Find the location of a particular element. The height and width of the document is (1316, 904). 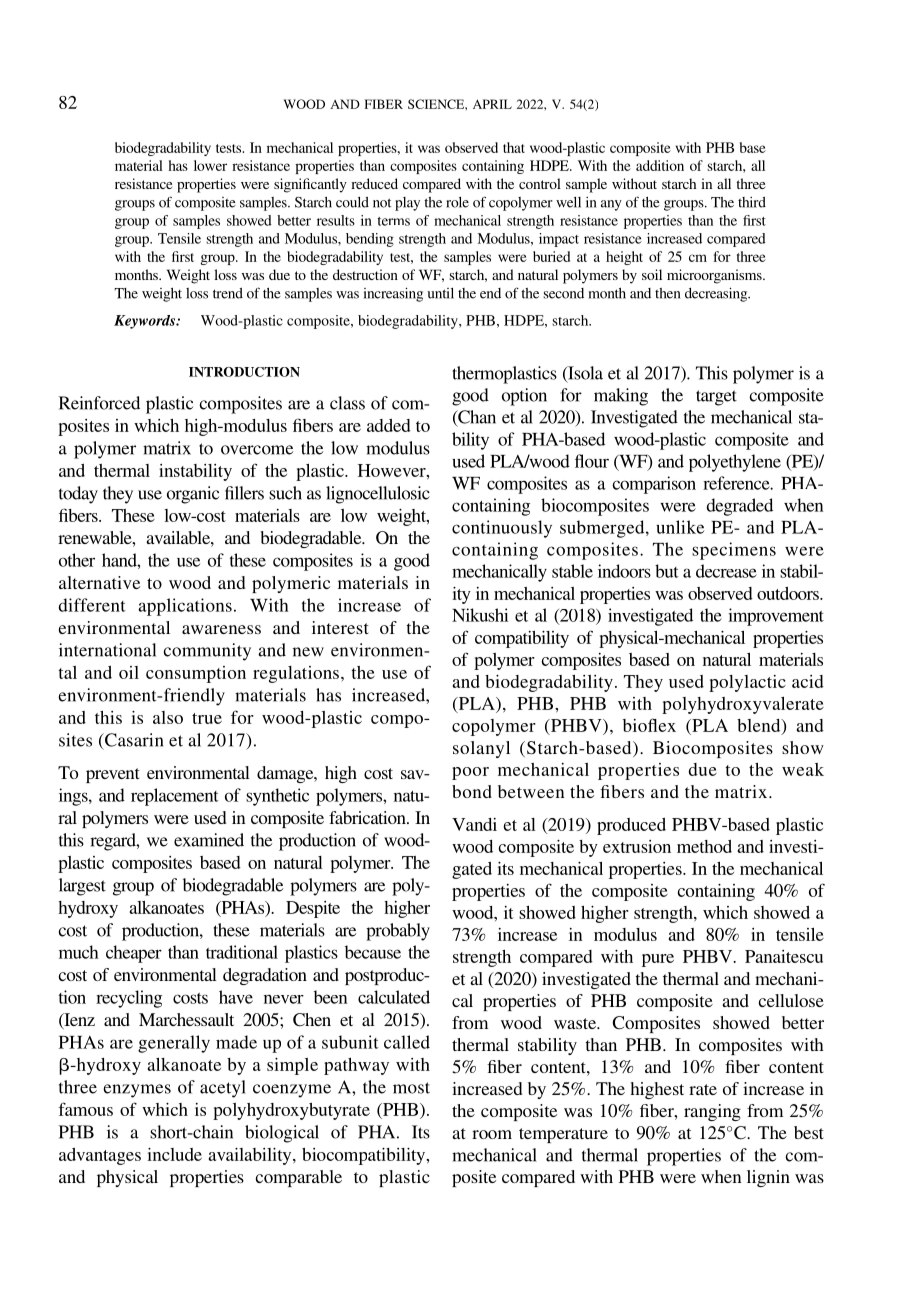

include is located at coordinates (174, 1154).
